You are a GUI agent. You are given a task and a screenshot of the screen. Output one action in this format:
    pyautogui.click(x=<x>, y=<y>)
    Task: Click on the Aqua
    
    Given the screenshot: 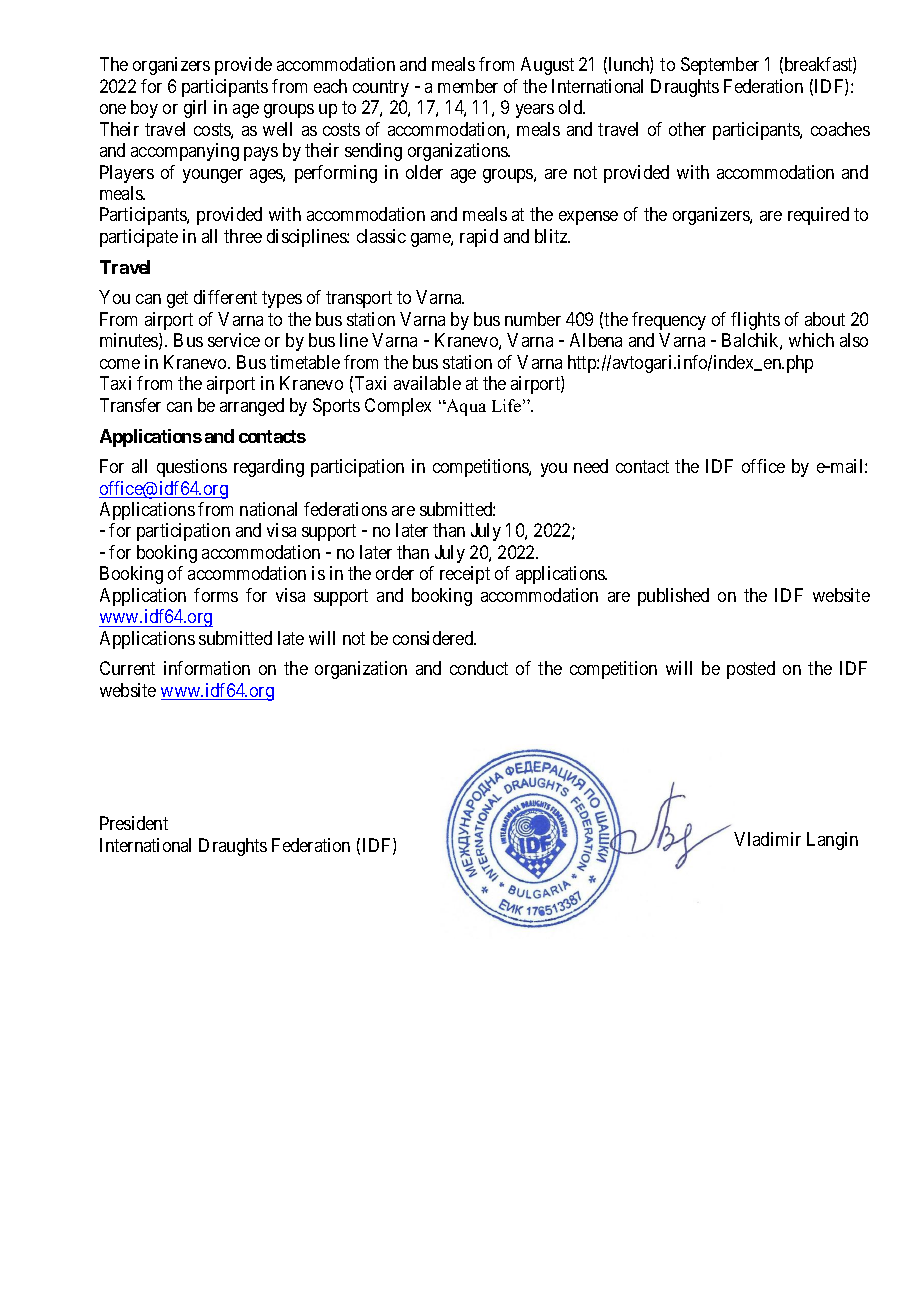 What is the action you would take?
    pyautogui.click(x=465, y=407)
